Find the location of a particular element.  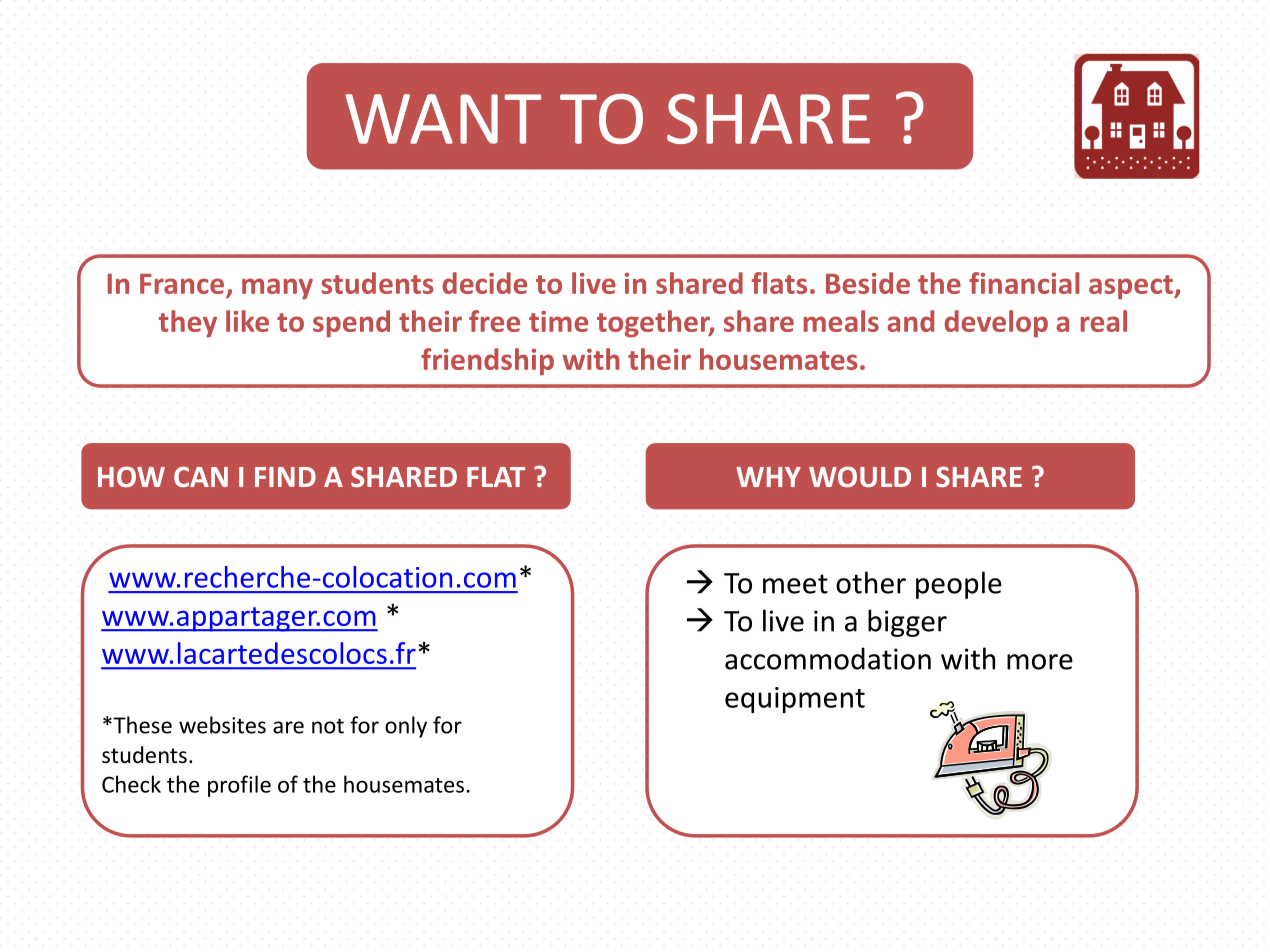

meet is located at coordinates (795, 584).
